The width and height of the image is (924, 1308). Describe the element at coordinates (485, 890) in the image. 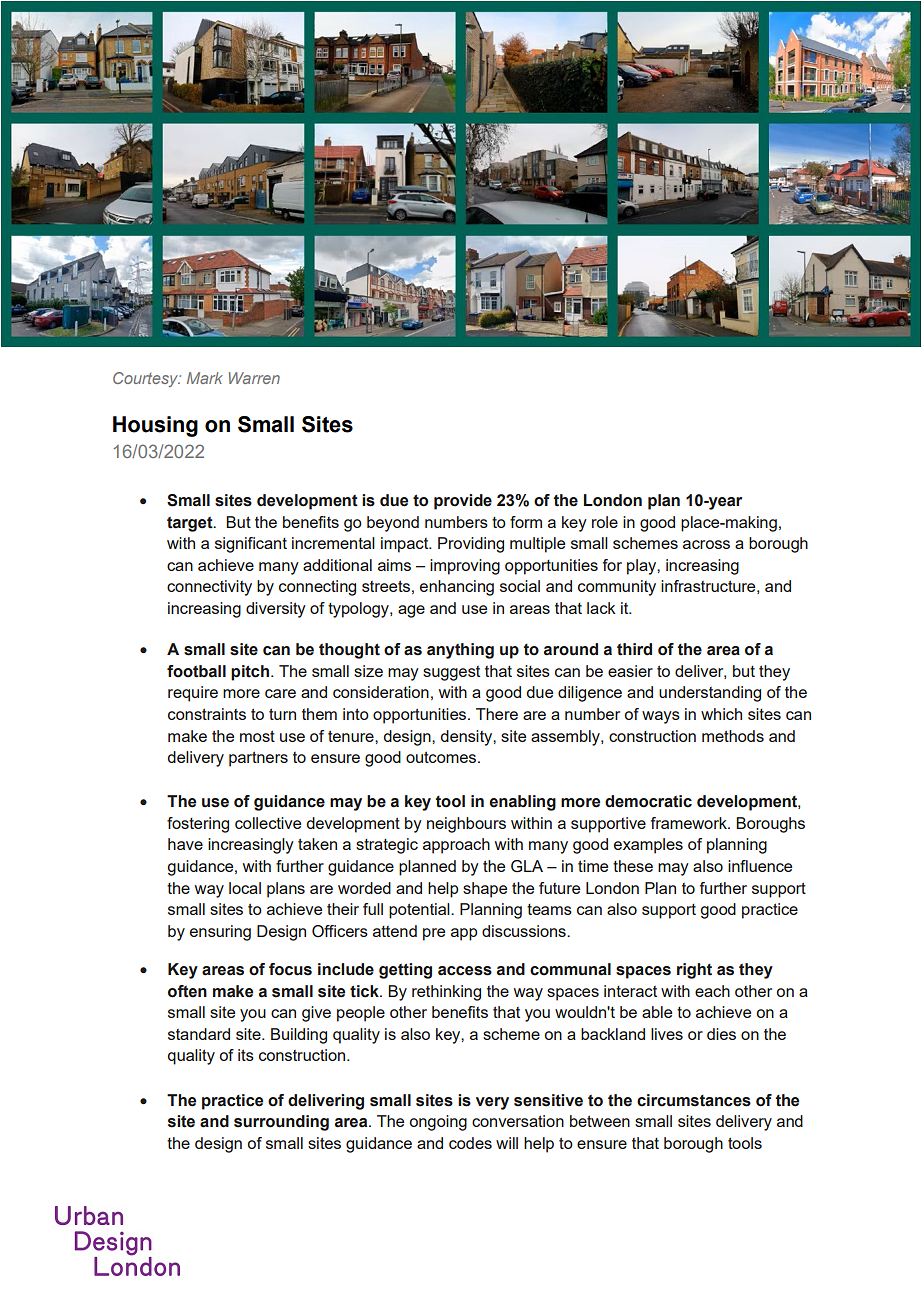

I see `shape` at that location.
